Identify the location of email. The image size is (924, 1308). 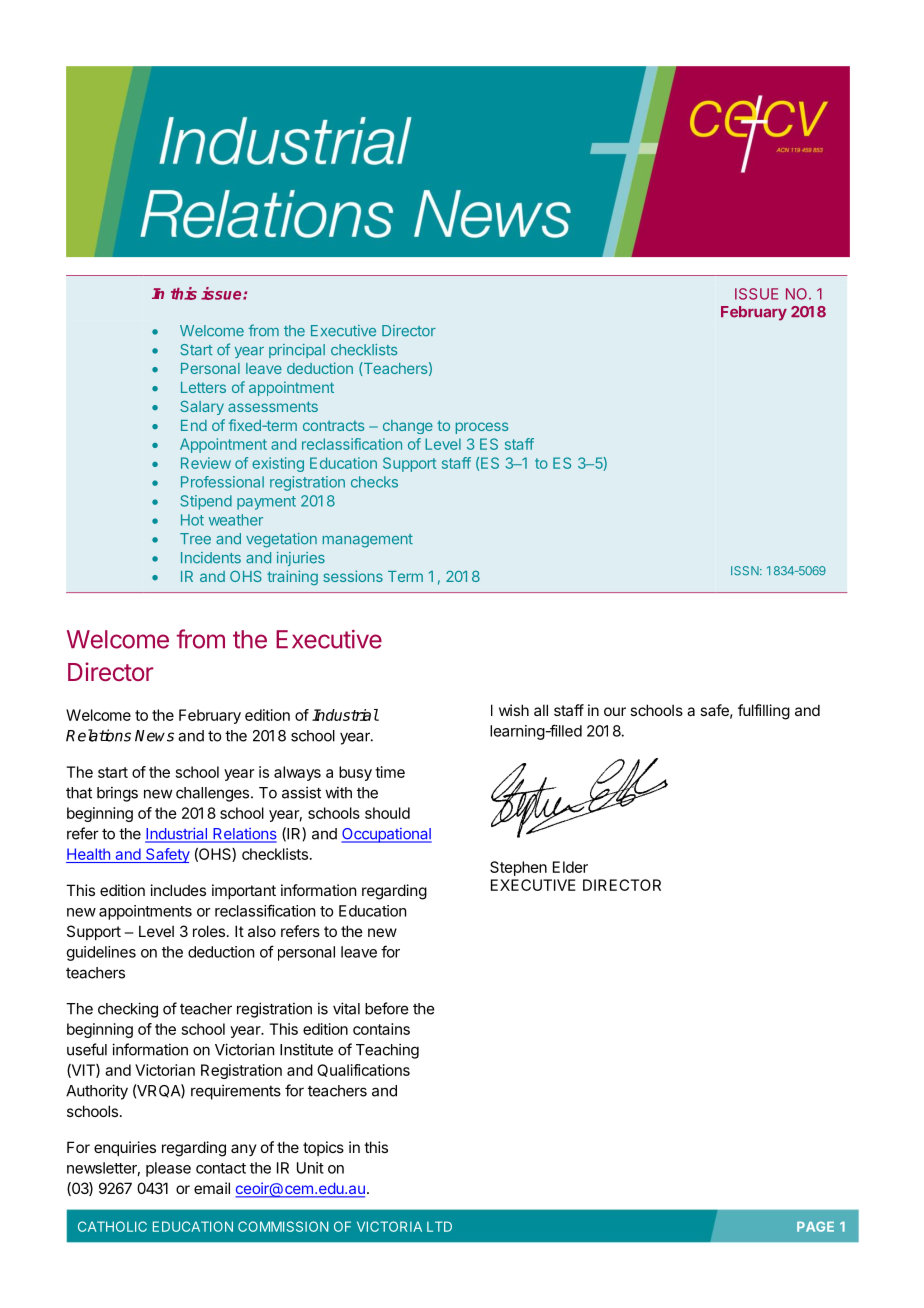
(212, 1188).
